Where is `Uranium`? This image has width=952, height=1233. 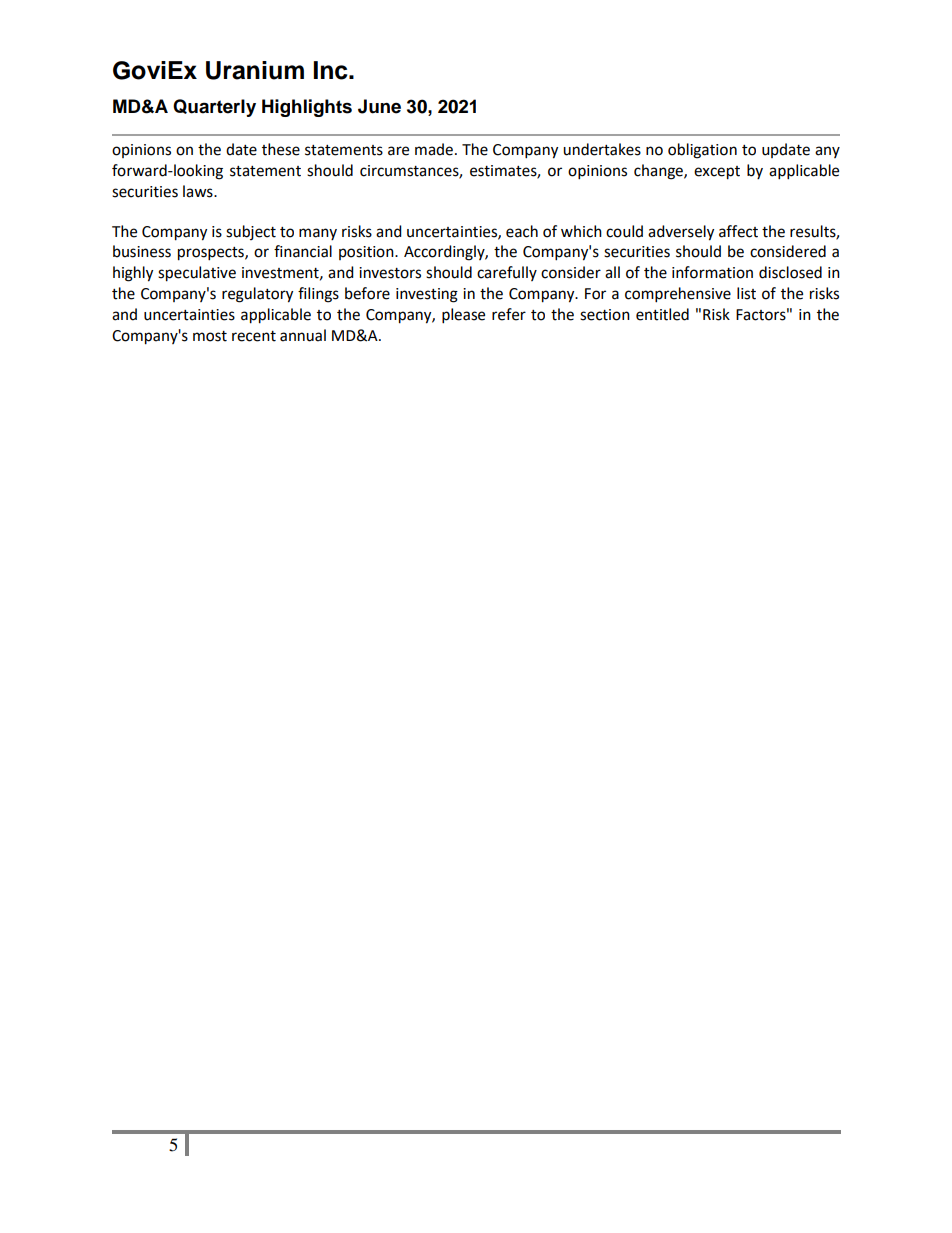
Uranium is located at coordinates (255, 70).
